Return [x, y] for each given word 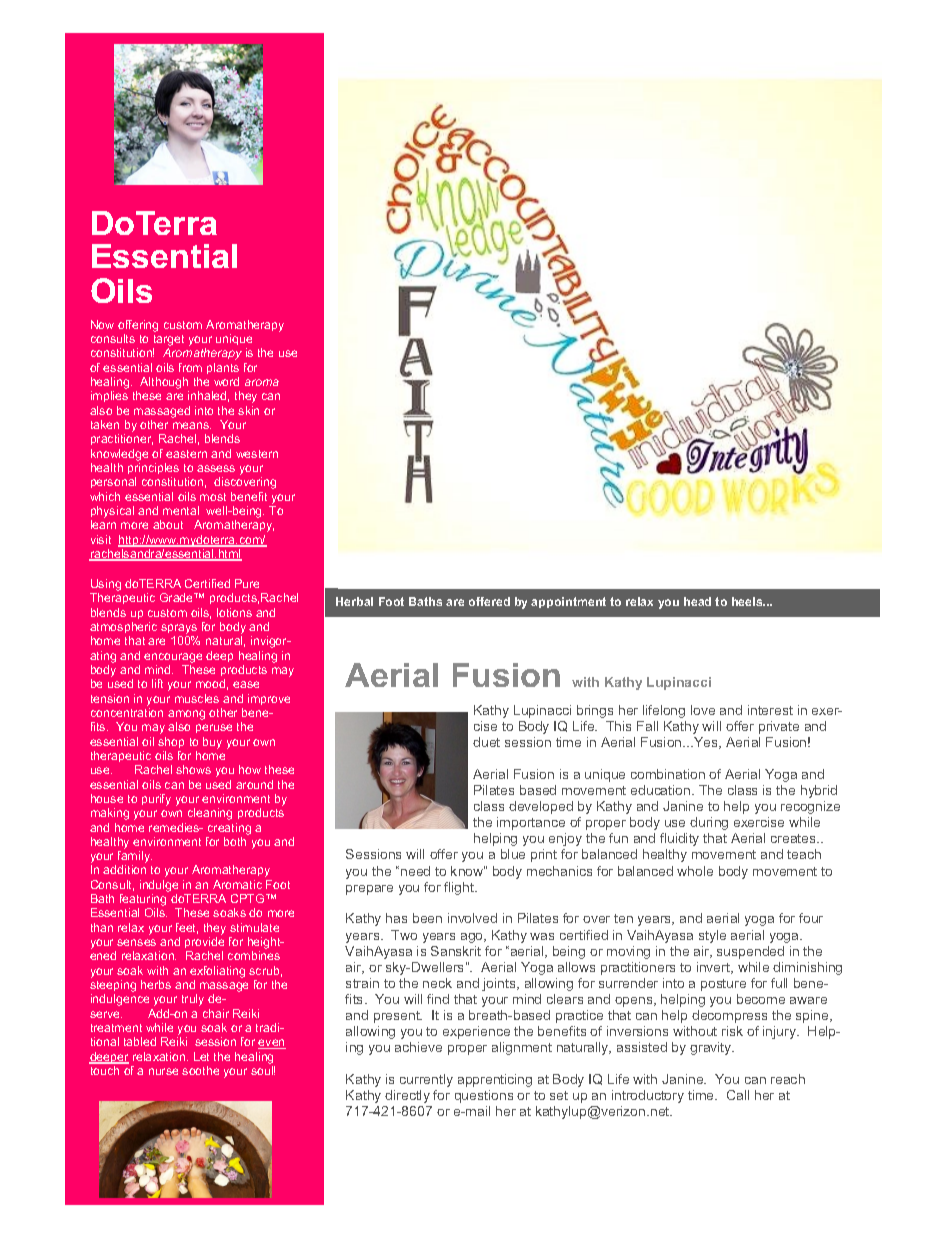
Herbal [354, 601]
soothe [200, 1070]
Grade [178, 597]
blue [513, 854]
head [697, 601]
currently [426, 1080]
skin [248, 410]
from [190, 367]
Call [738, 1095]
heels [748, 601]
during [709, 823]
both [235, 841]
